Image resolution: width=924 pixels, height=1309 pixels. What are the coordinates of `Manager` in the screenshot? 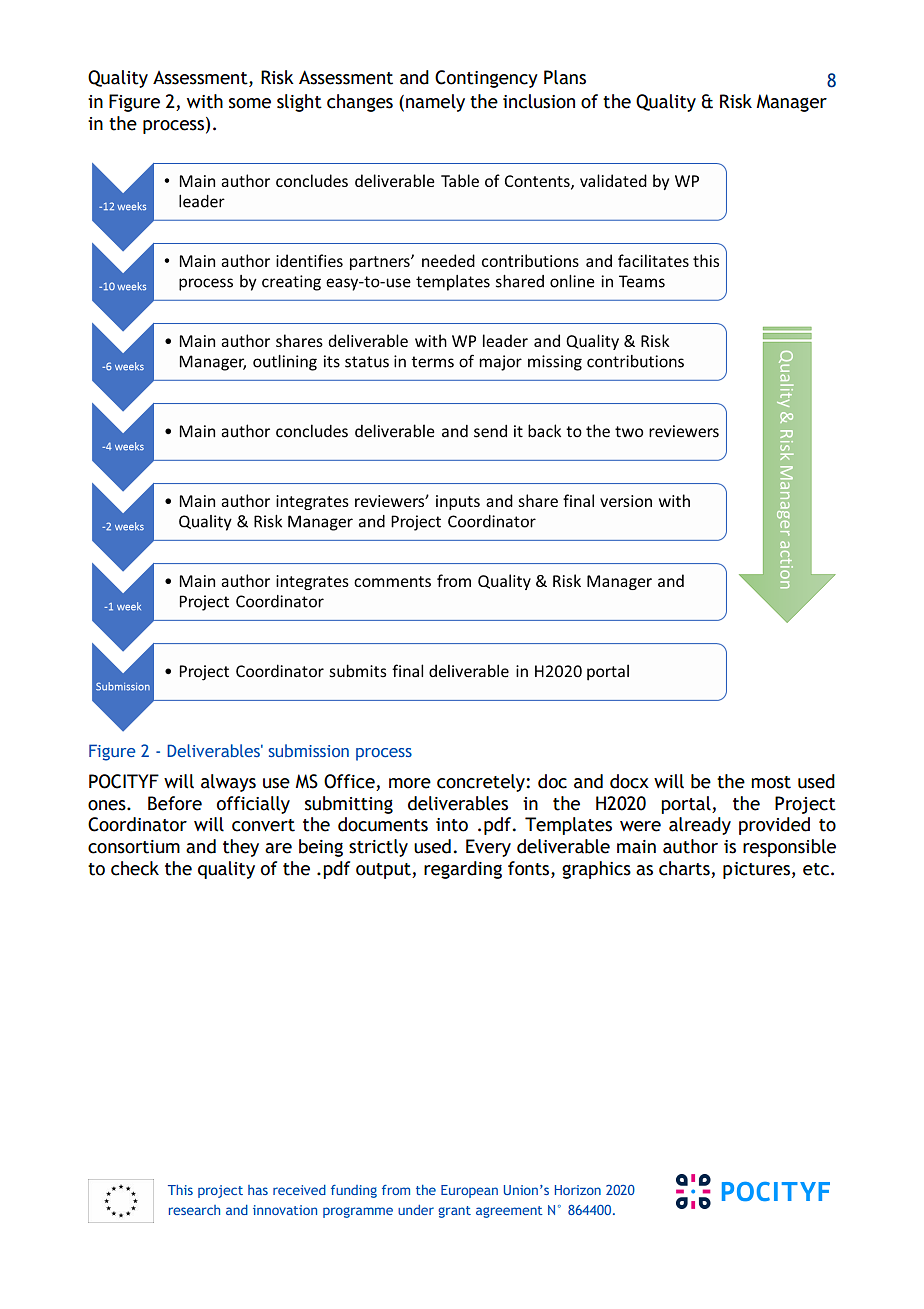 It's located at (792, 103).
